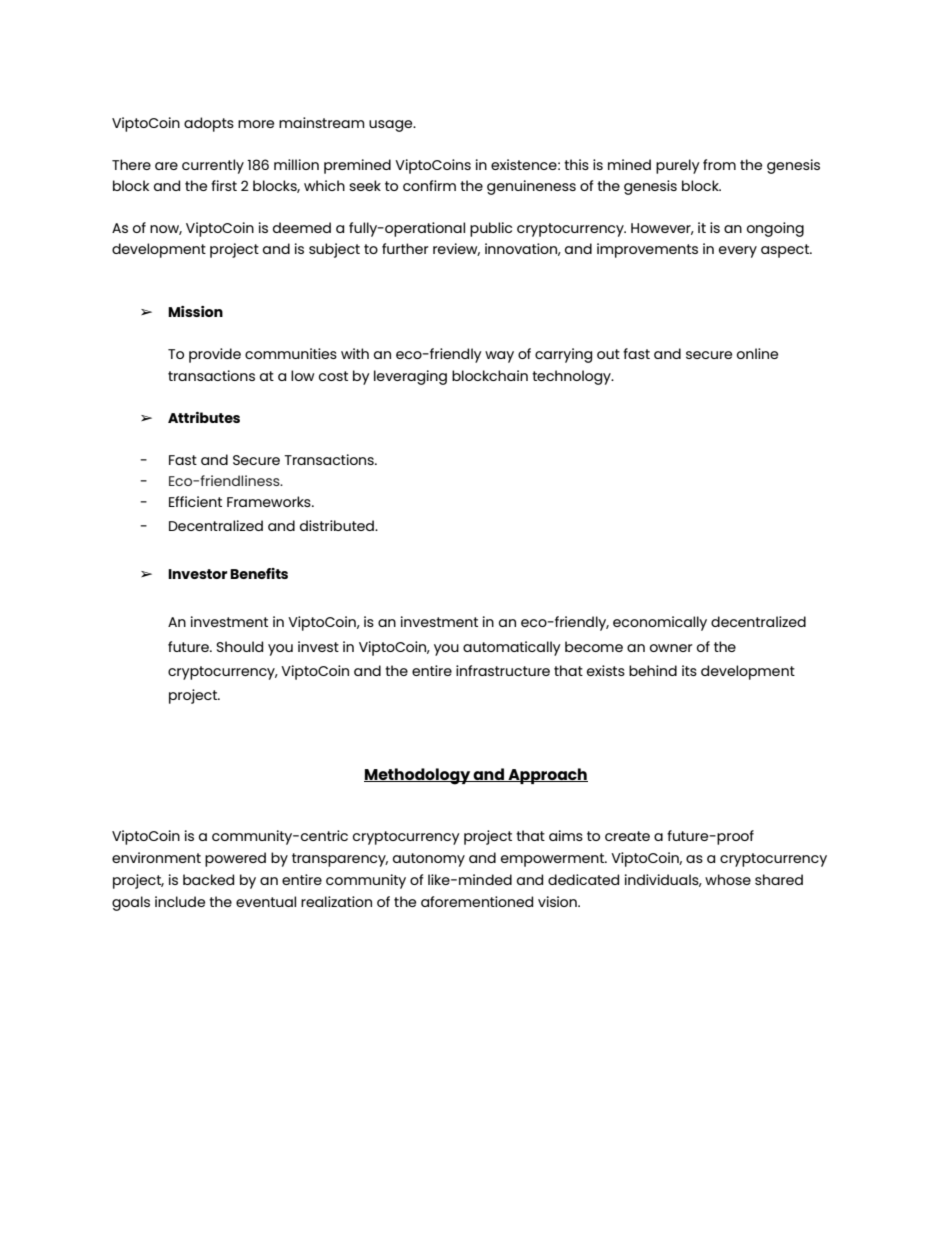 The height and width of the screenshot is (1233, 952). Describe the element at coordinates (429, 185) in the screenshot. I see `confirm` at that location.
